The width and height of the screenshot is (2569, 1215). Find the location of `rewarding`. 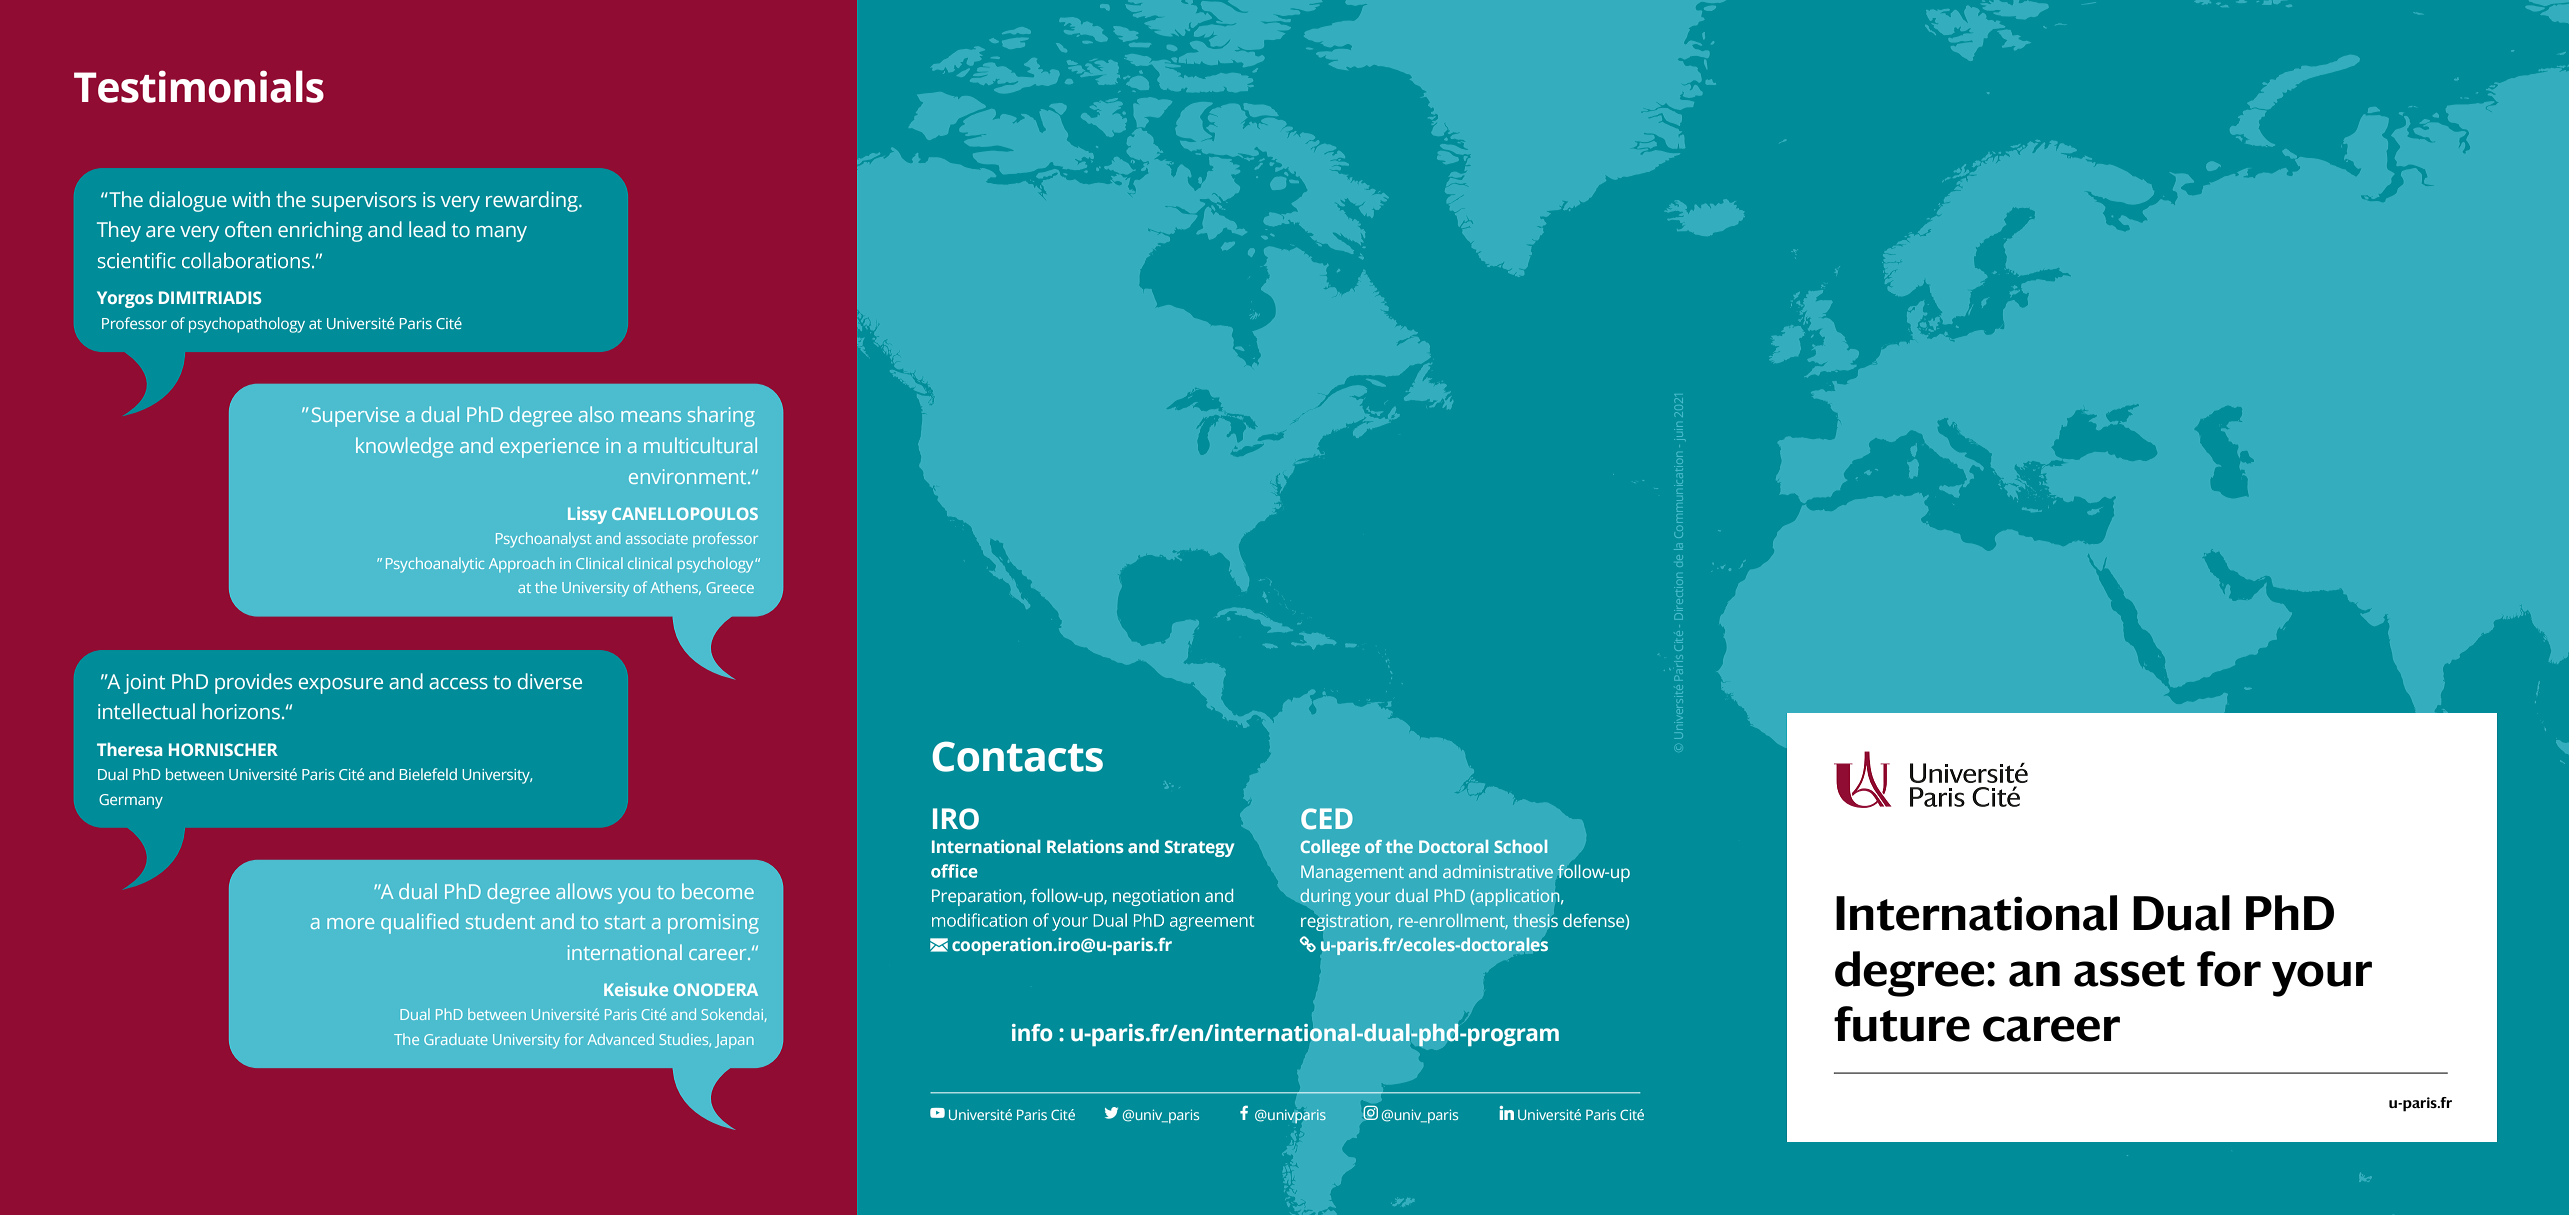

rewarding is located at coordinates (533, 201).
